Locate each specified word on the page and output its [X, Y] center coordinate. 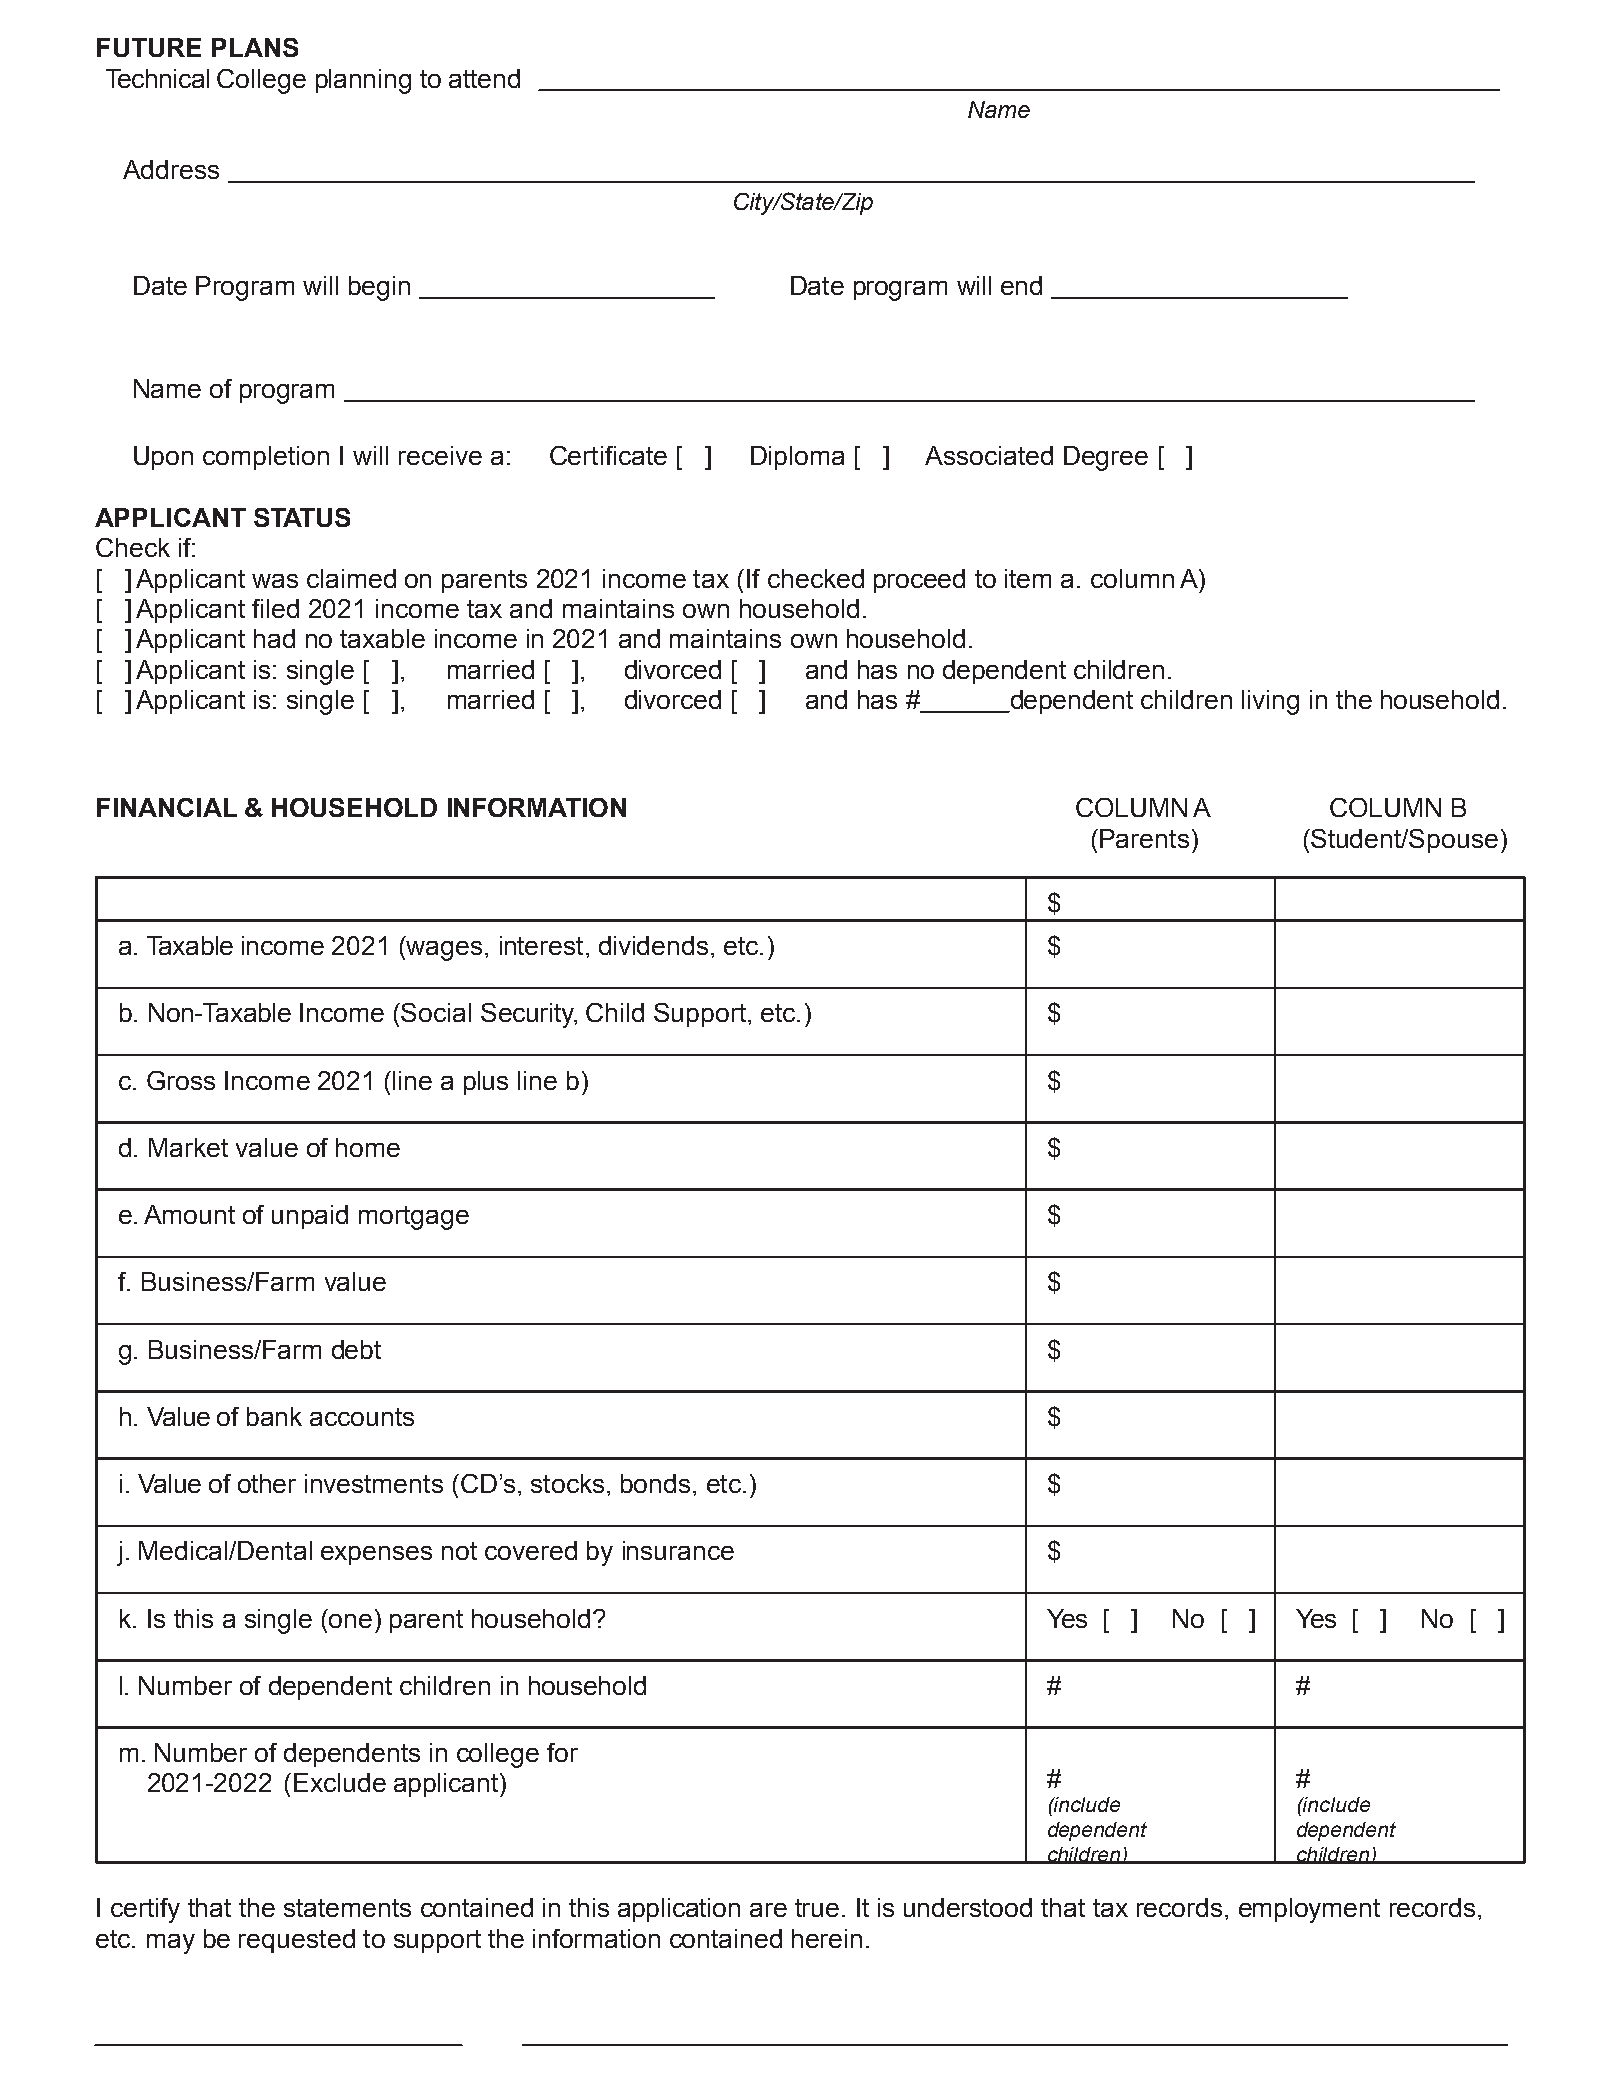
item [1028, 578]
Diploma [797, 458]
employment [1309, 1910]
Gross [181, 1080]
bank [274, 1416]
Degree [1106, 458]
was [275, 581]
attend [484, 78]
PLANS [255, 47]
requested [297, 1941]
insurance [678, 1550]
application [679, 1910]
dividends [653, 945]
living [1270, 702]
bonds [655, 1483]
